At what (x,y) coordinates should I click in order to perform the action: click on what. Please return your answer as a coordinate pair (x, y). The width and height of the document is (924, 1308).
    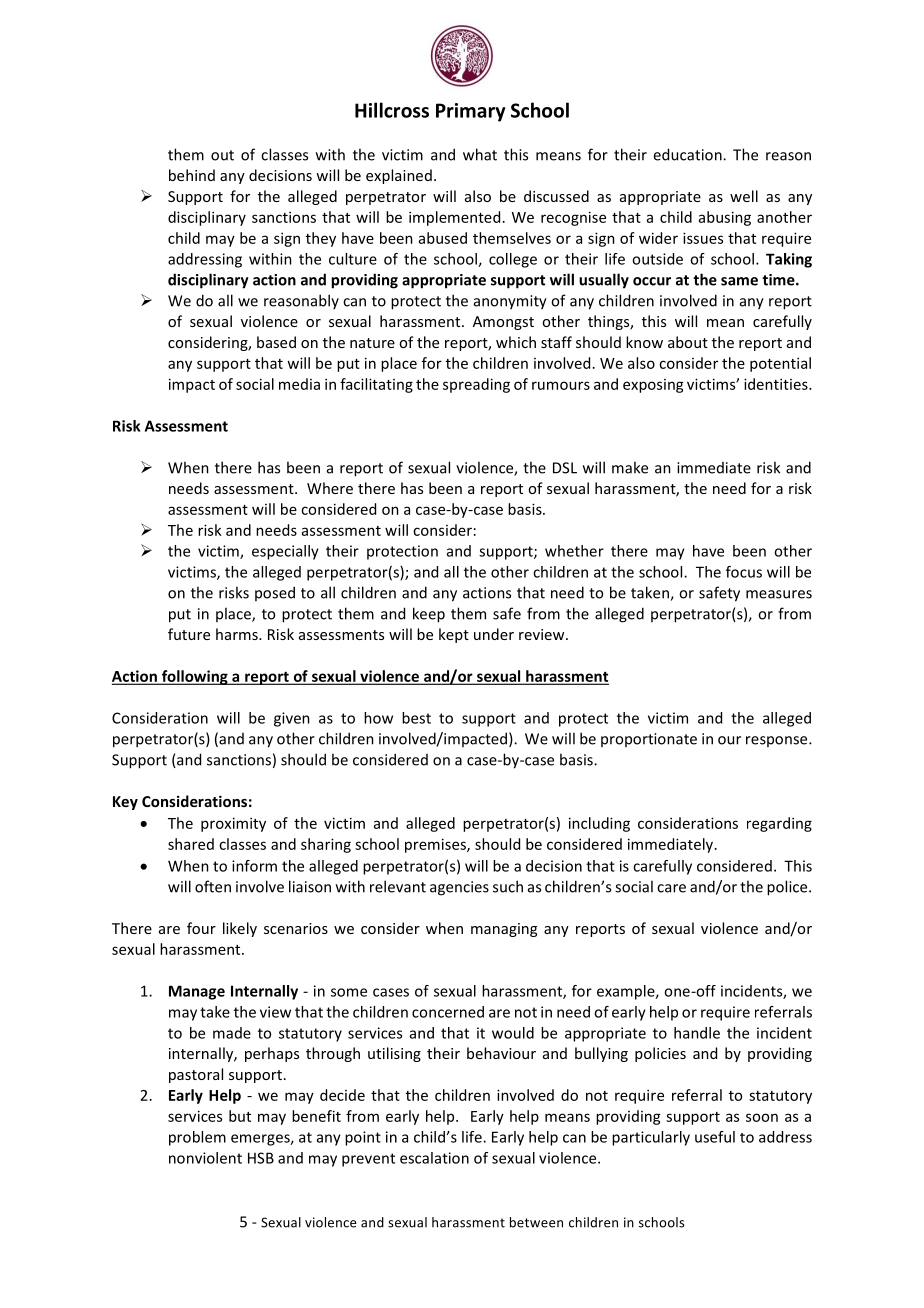
    Looking at the image, I should click on (480, 154).
